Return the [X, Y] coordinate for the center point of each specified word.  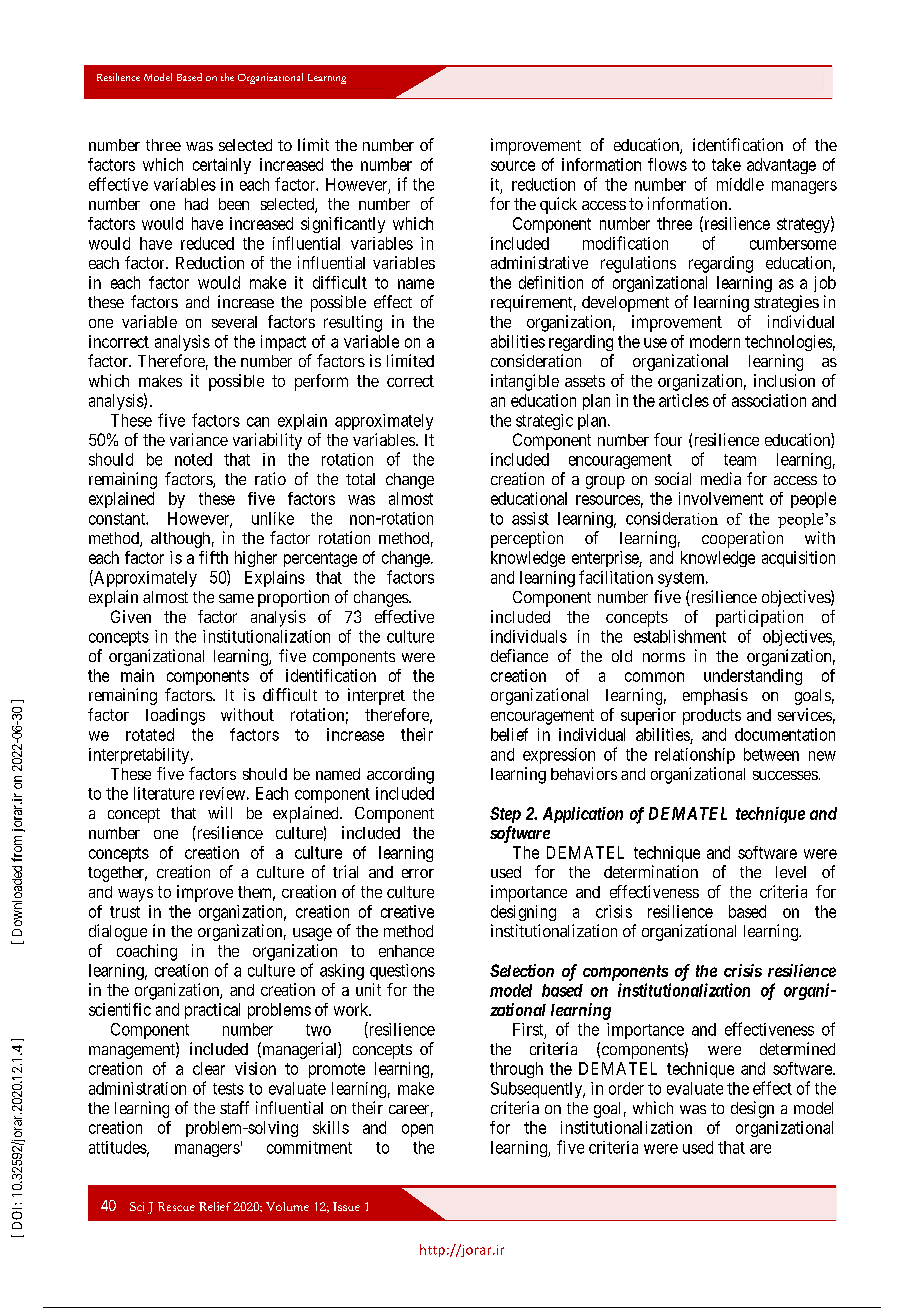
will [220, 812]
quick [558, 205]
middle [740, 184]
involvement [721, 498]
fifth [213, 557]
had [196, 204]
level [791, 872]
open [417, 1130]
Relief [215, 1206]
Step [505, 815]
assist [530, 518]
